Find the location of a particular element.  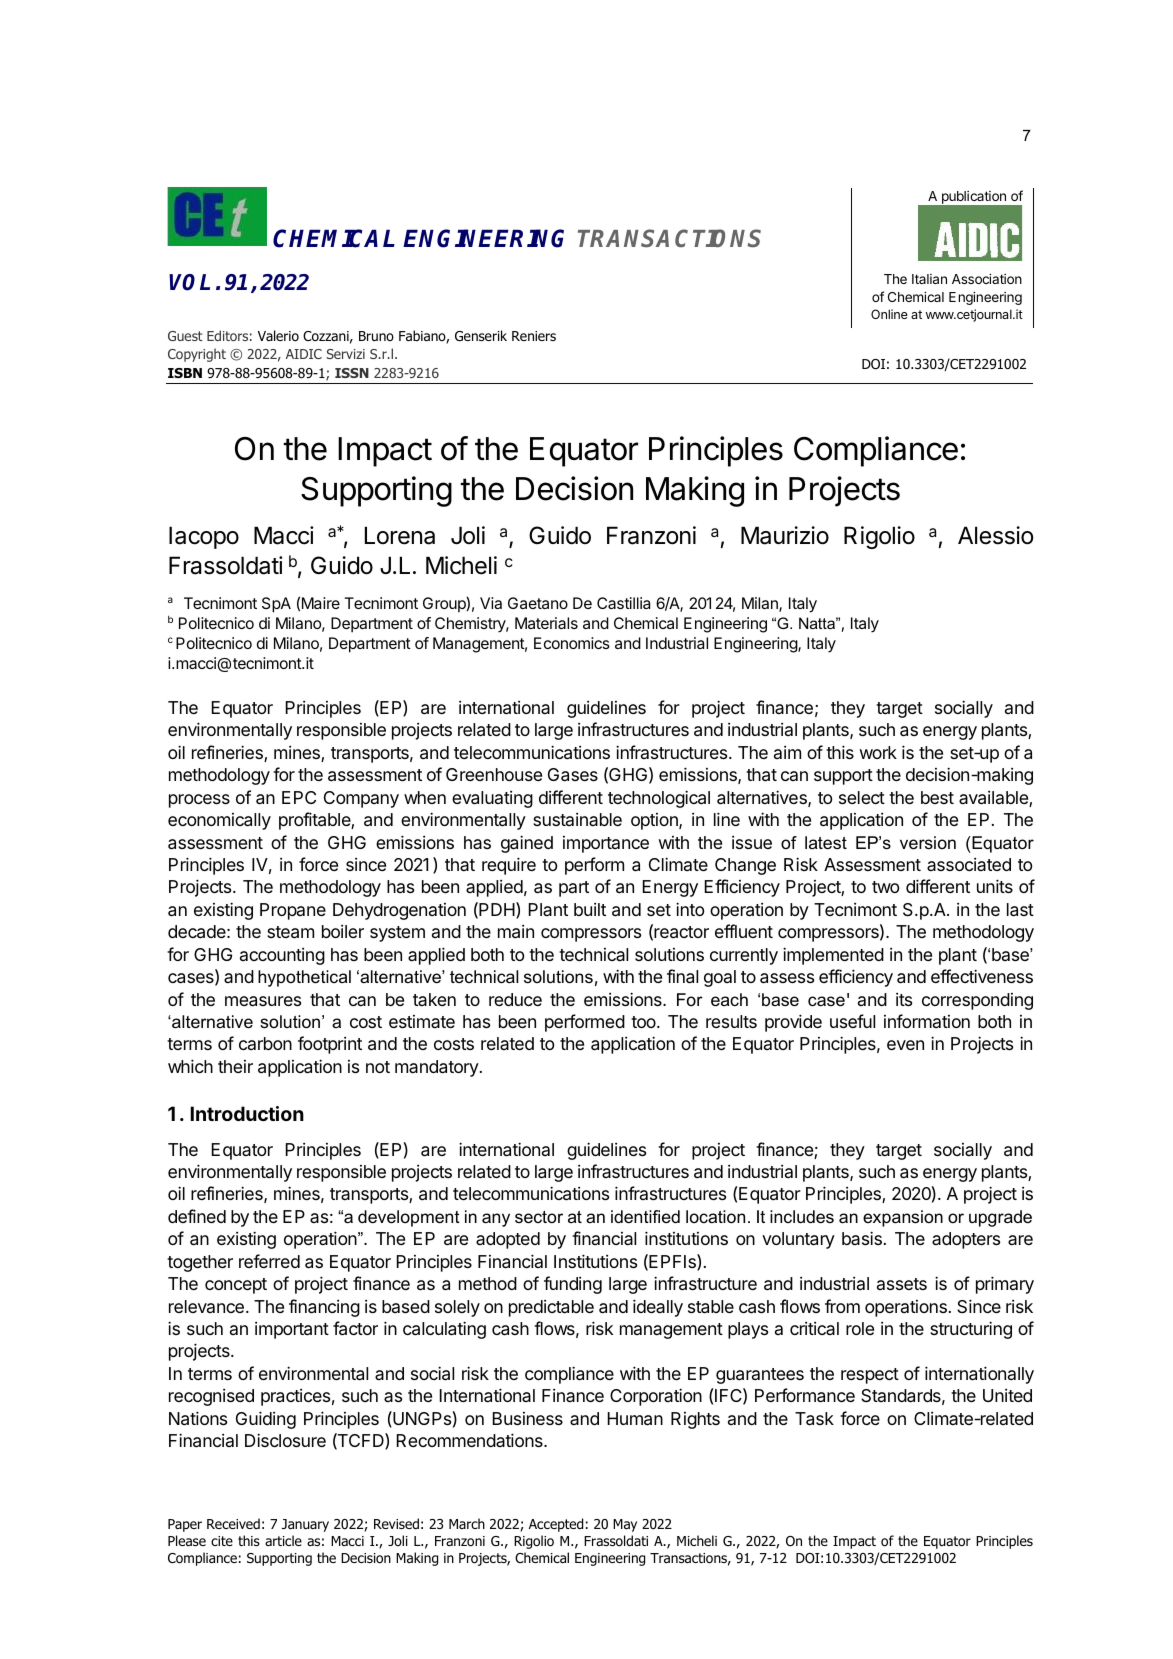

January is located at coordinates (305, 1525).
